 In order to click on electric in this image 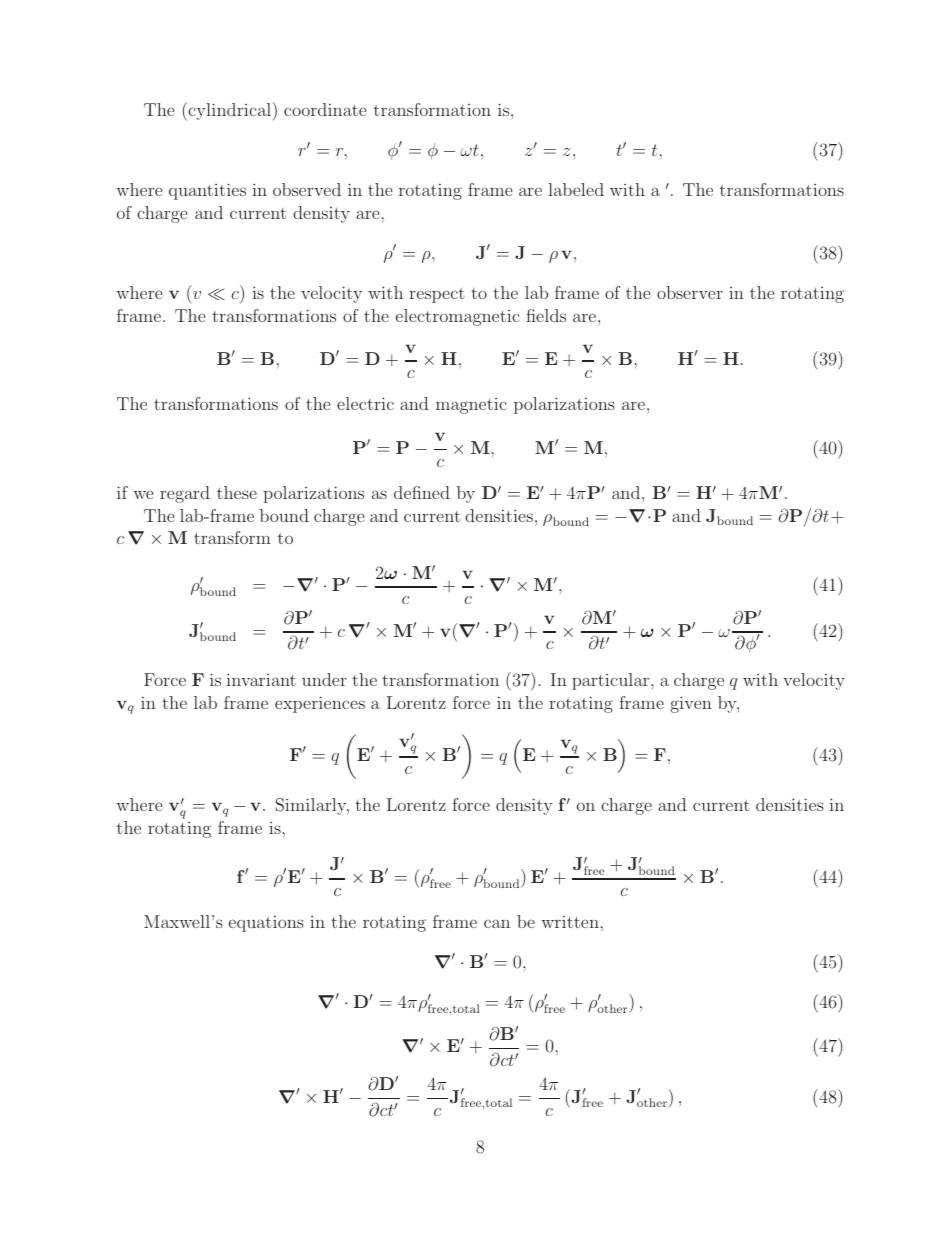, I will do `click(365, 403)`.
